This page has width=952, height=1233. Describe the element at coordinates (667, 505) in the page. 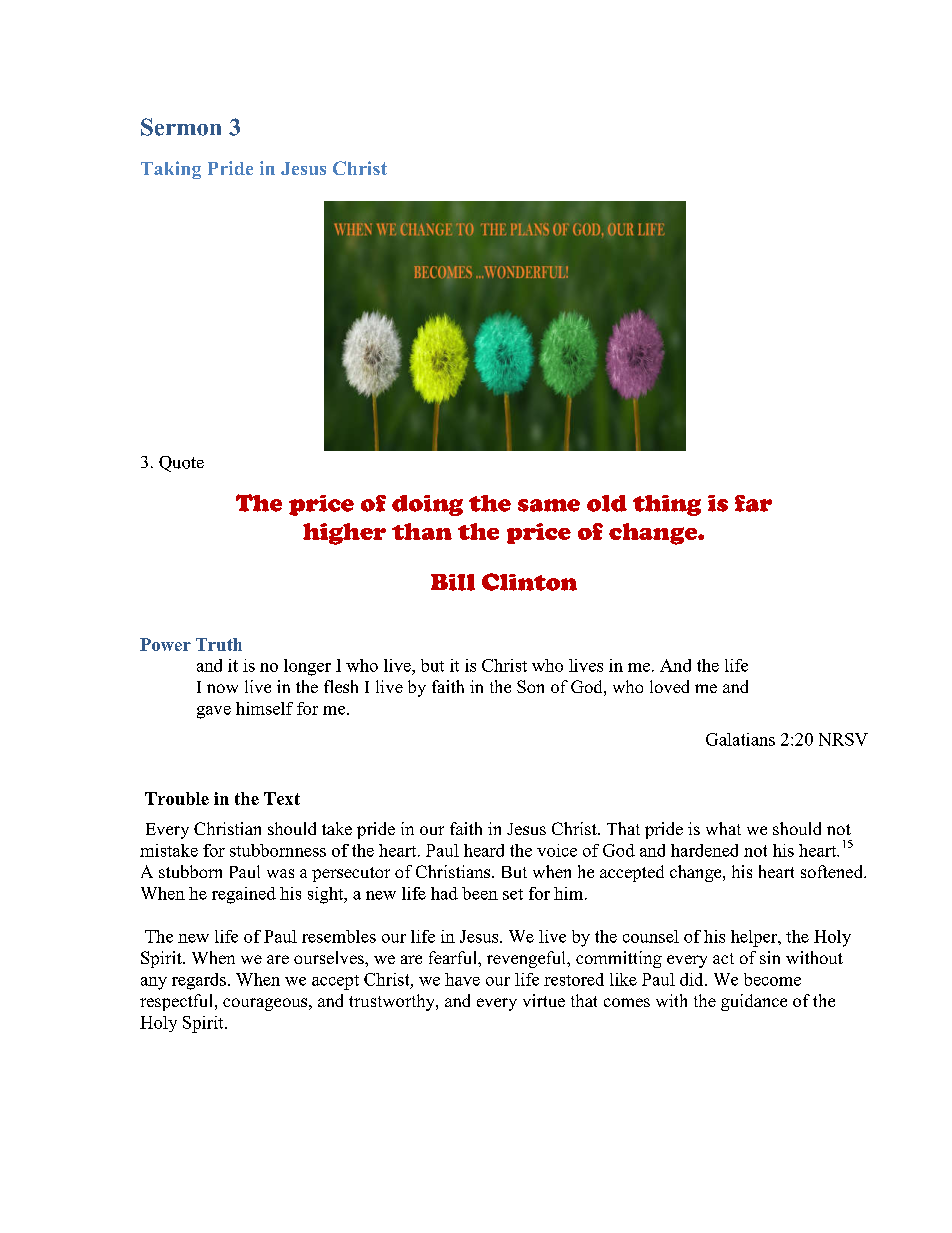

I see `thing` at that location.
